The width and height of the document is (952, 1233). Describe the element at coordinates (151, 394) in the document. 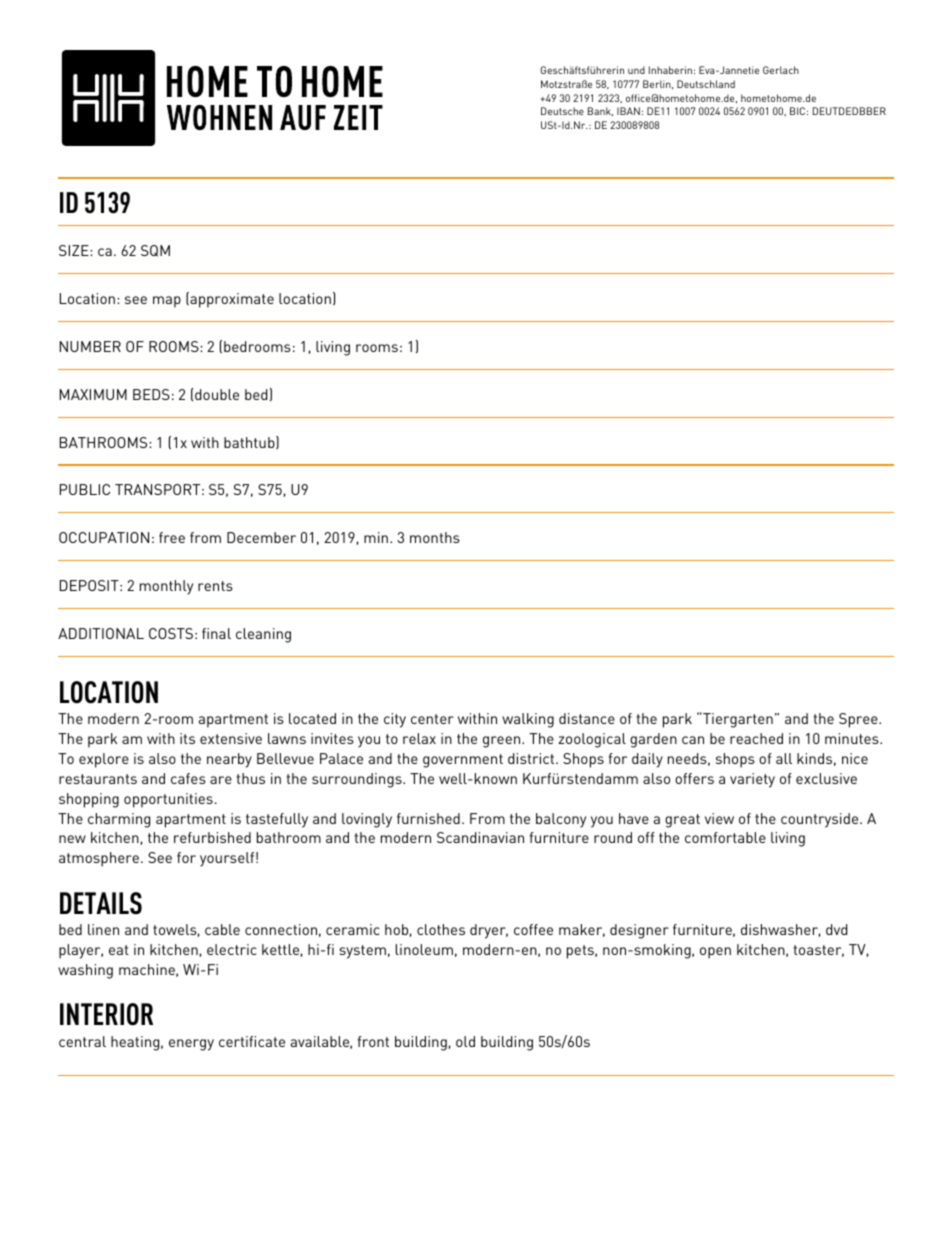

I see `BEDS` at that location.
